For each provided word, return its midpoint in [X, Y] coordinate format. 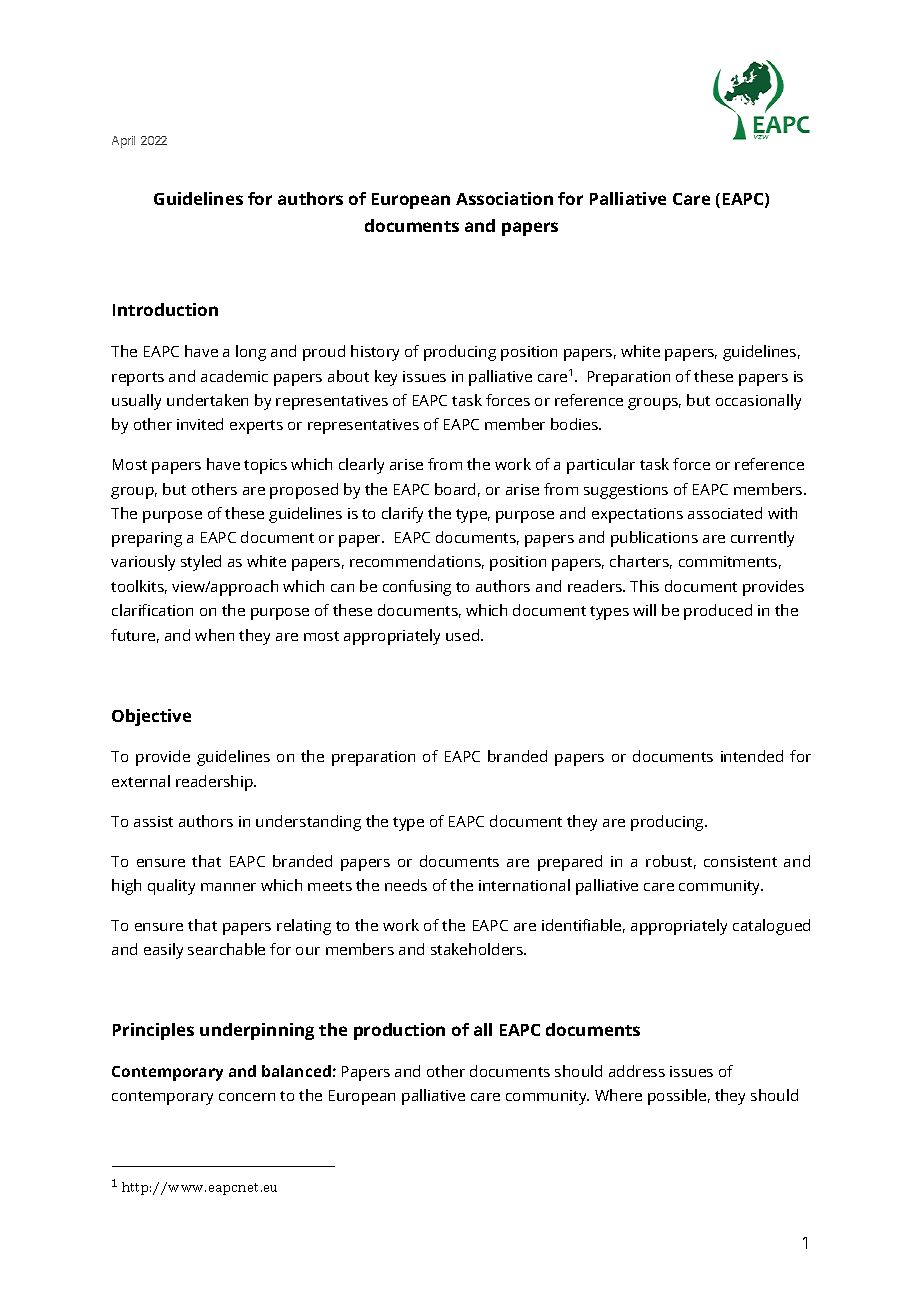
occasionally [758, 402]
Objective [151, 717]
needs [406, 885]
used [464, 635]
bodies [575, 424]
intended [752, 756]
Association [504, 198]
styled [201, 563]
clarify [402, 515]
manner [228, 887]
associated [725, 513]
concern [247, 1097]
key [386, 378]
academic [234, 376]
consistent [740, 861]
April [123, 142]
